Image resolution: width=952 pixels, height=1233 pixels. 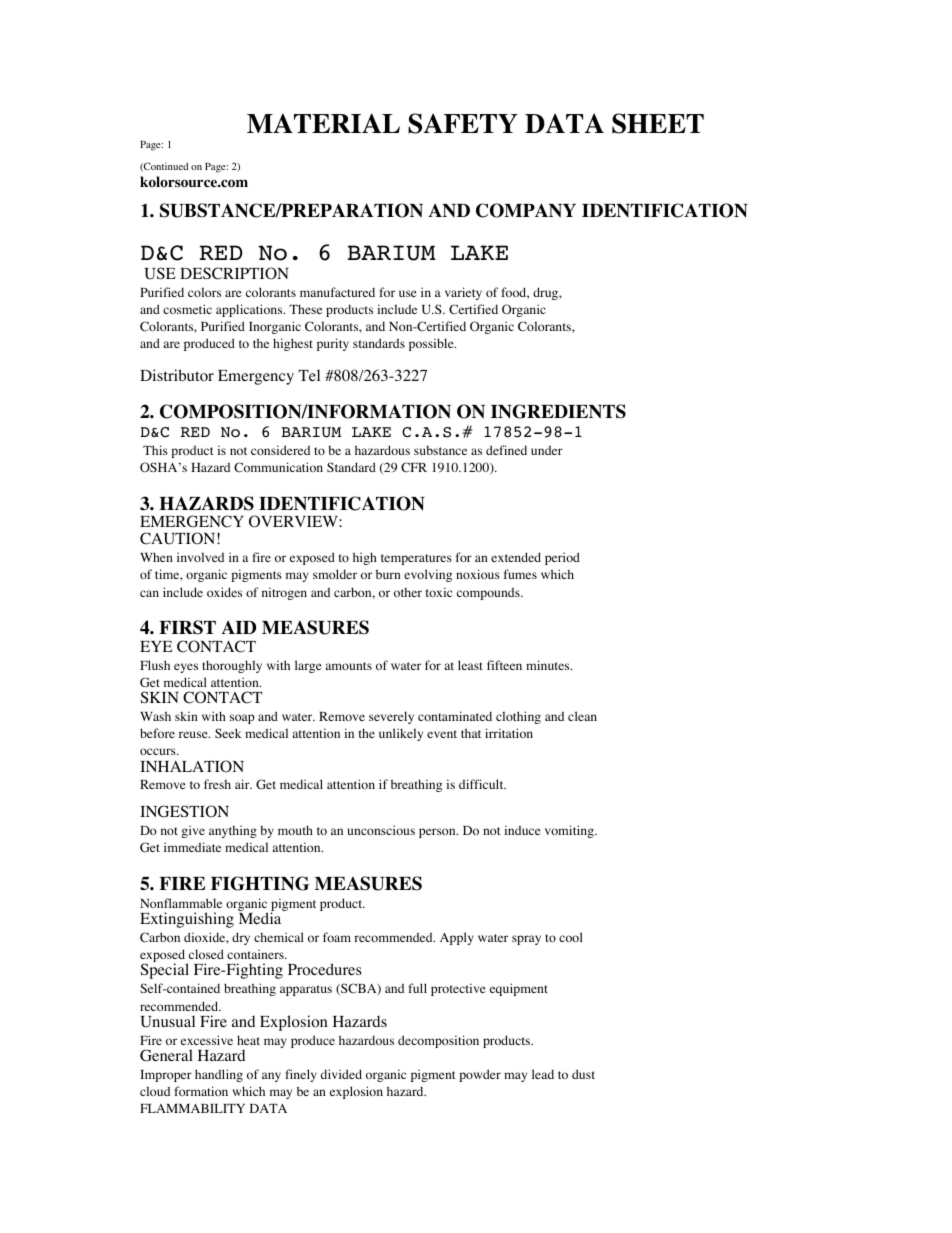 What do you see at coordinates (323, 123) in the document?
I see `MATERIAL` at bounding box center [323, 123].
